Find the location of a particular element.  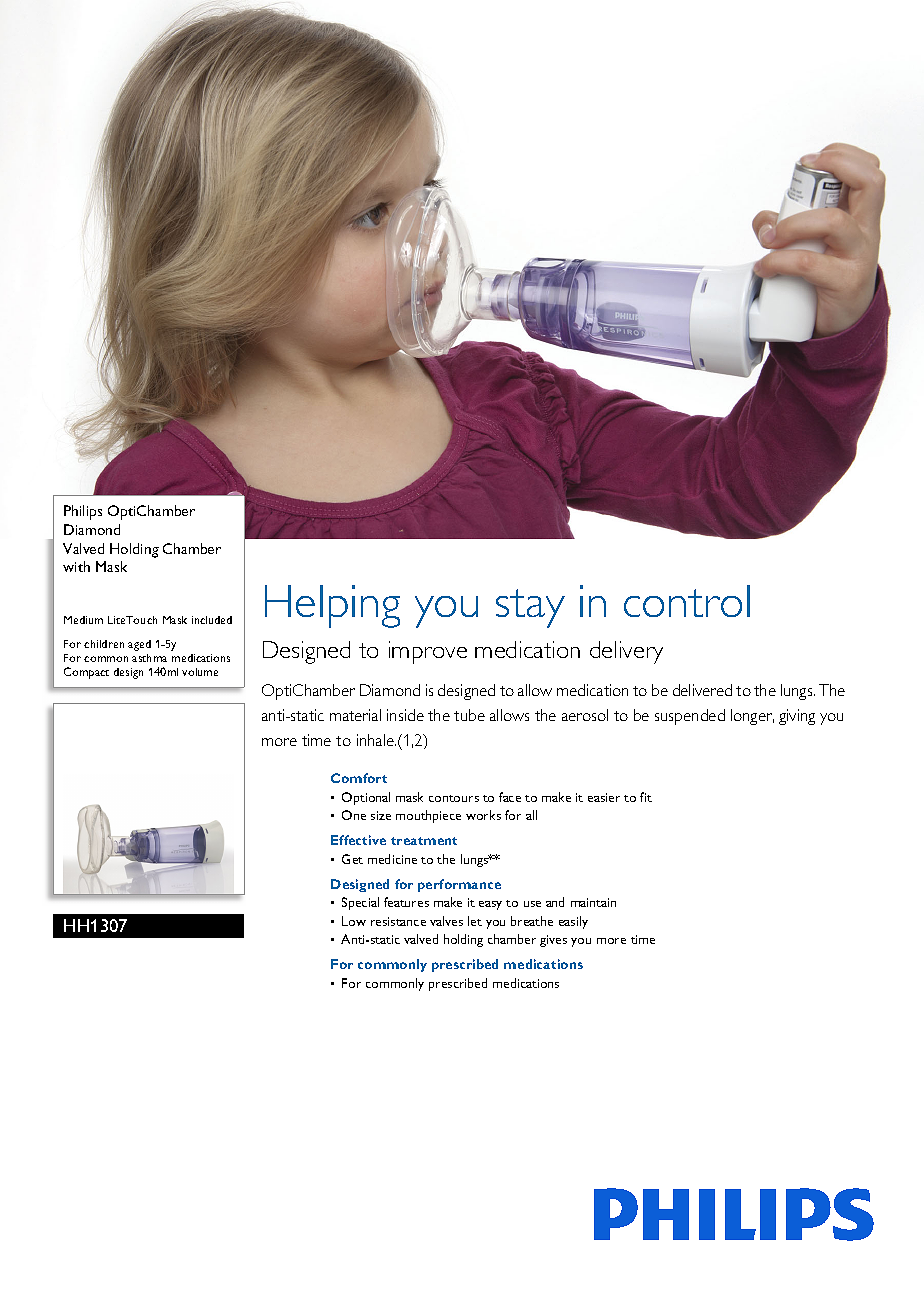

control is located at coordinates (687, 601).
